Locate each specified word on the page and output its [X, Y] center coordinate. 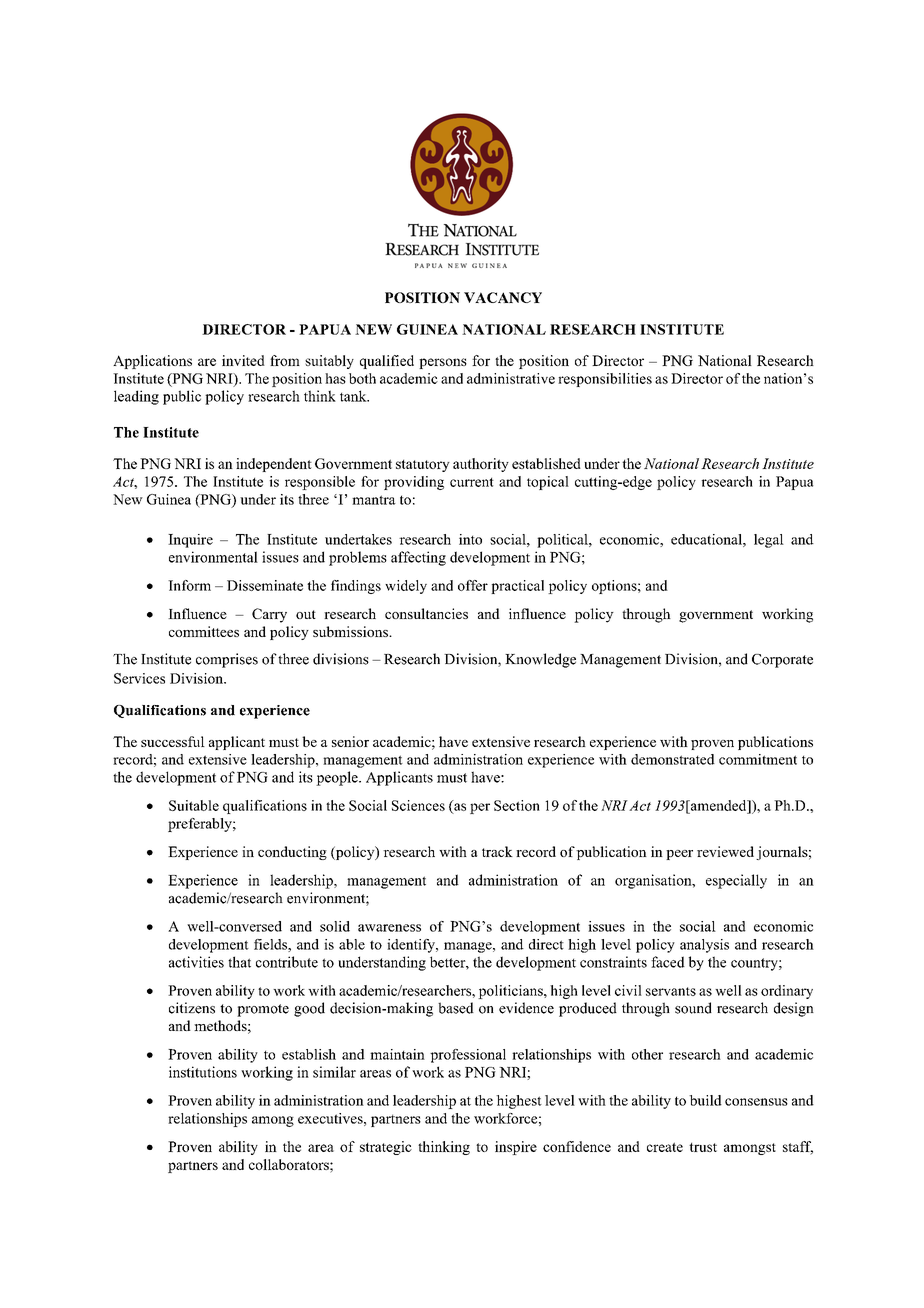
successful [173, 741]
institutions [203, 1072]
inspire [516, 1148]
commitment [758, 759]
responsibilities [605, 380]
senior [350, 741]
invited [243, 360]
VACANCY [503, 297]
